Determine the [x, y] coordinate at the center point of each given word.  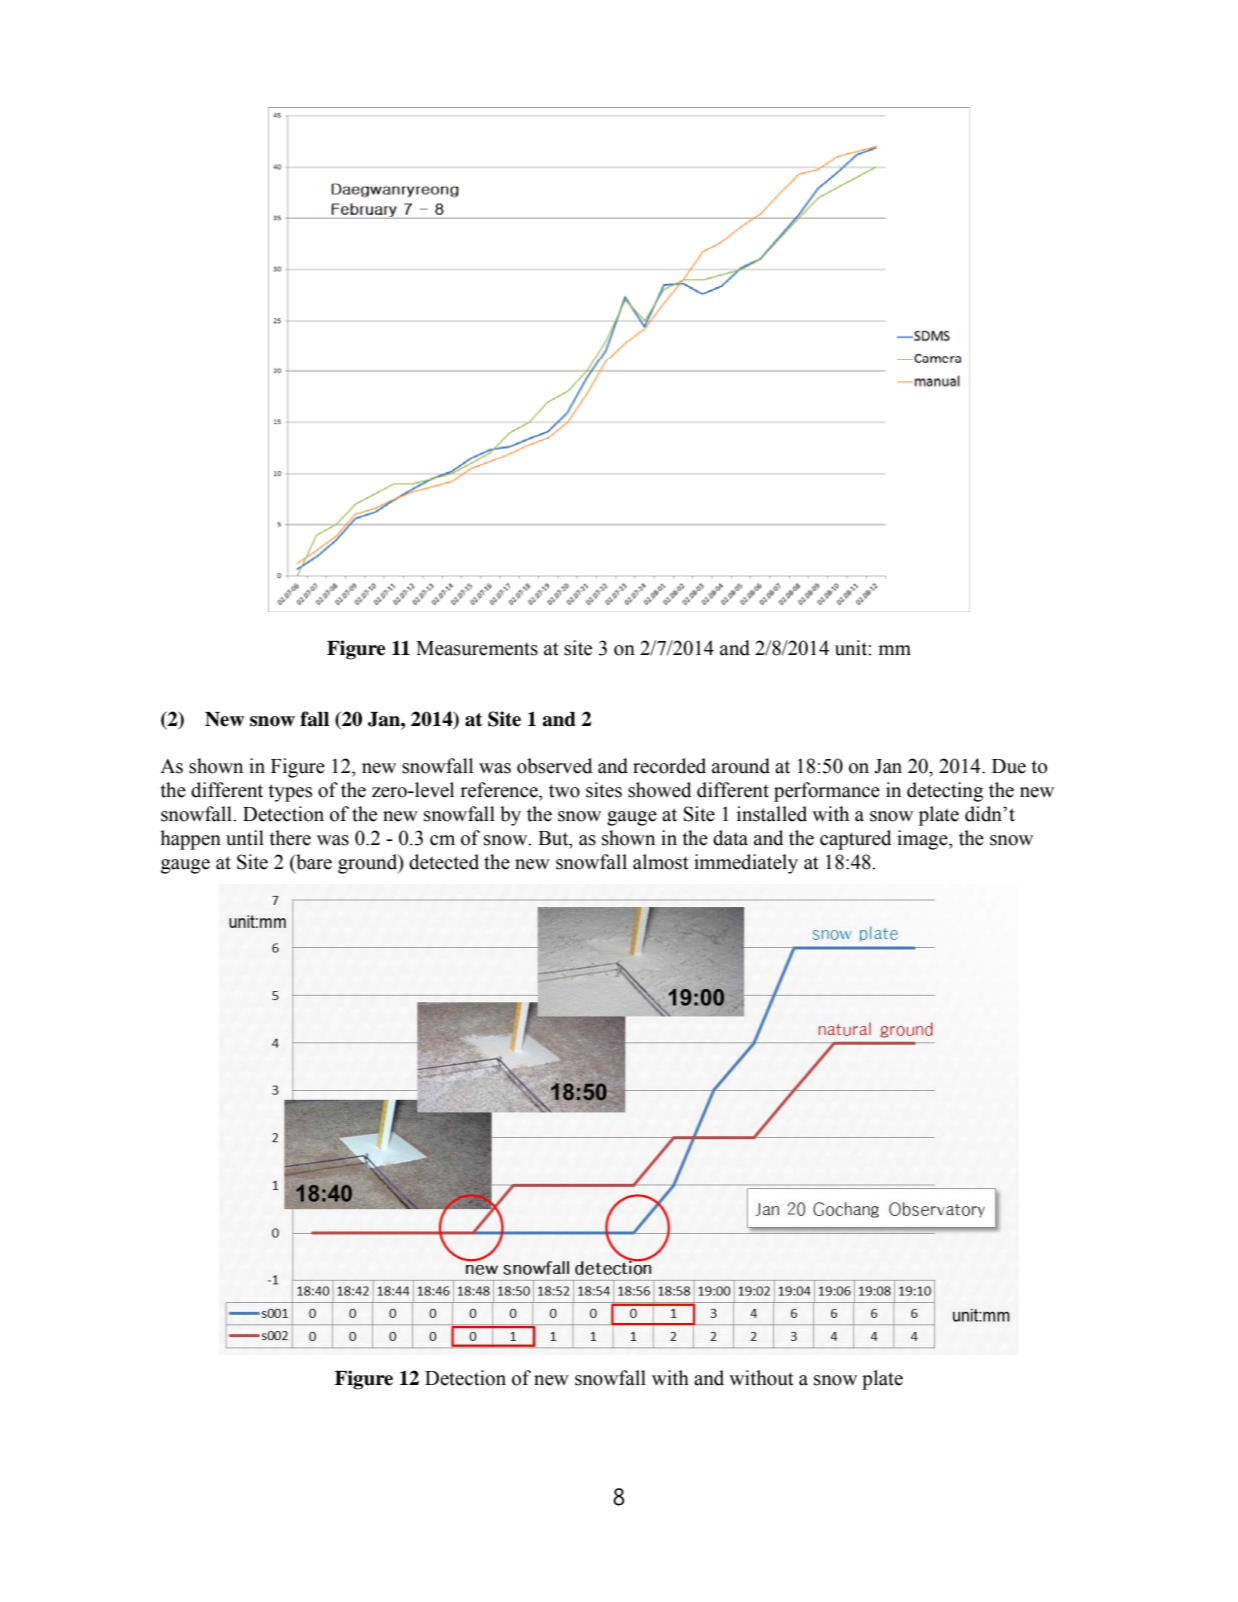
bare [313, 862]
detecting [945, 792]
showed [660, 790]
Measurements [477, 648]
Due [1009, 766]
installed [772, 814]
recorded [669, 766]
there [290, 838]
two [564, 791]
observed [555, 766]
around [741, 766]
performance [827, 792]
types [290, 793]
